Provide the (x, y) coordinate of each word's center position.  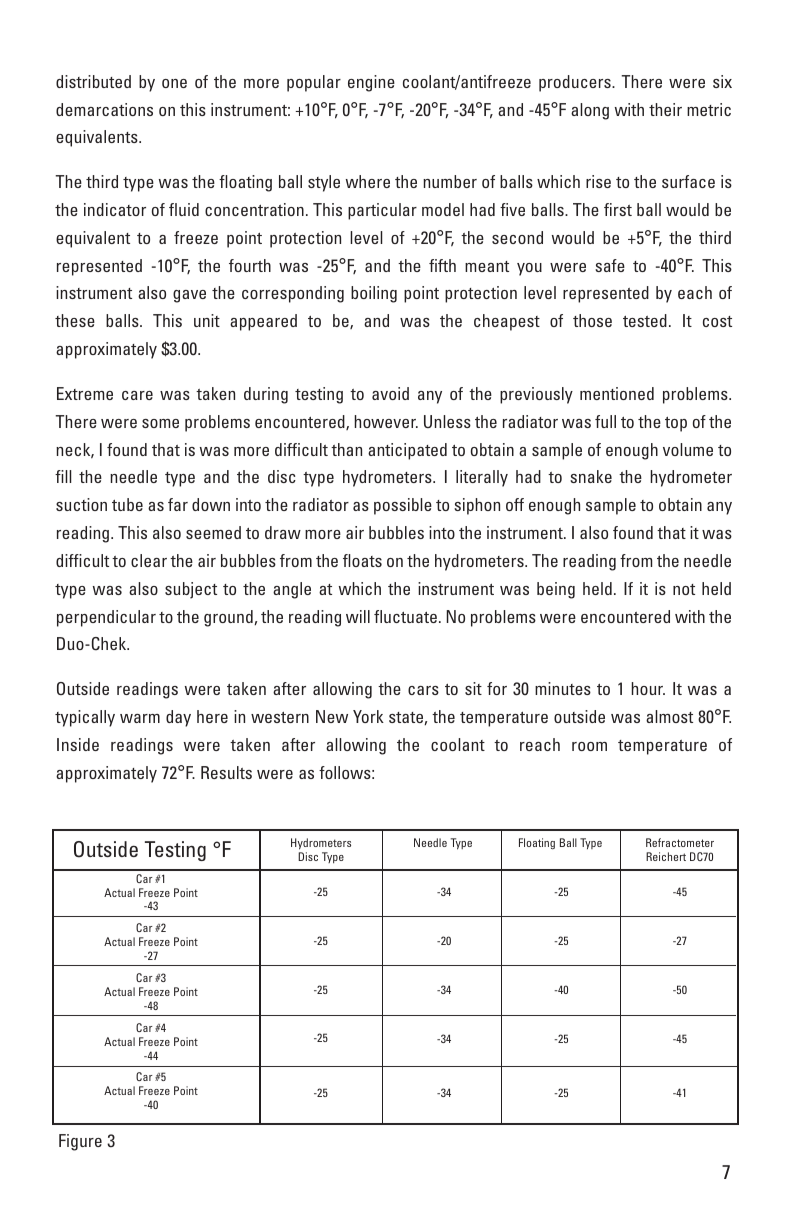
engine (371, 83)
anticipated (407, 451)
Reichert (666, 856)
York (368, 716)
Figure (80, 1142)
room (589, 746)
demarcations (104, 109)
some (160, 423)
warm (140, 718)
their (665, 109)
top (676, 424)
